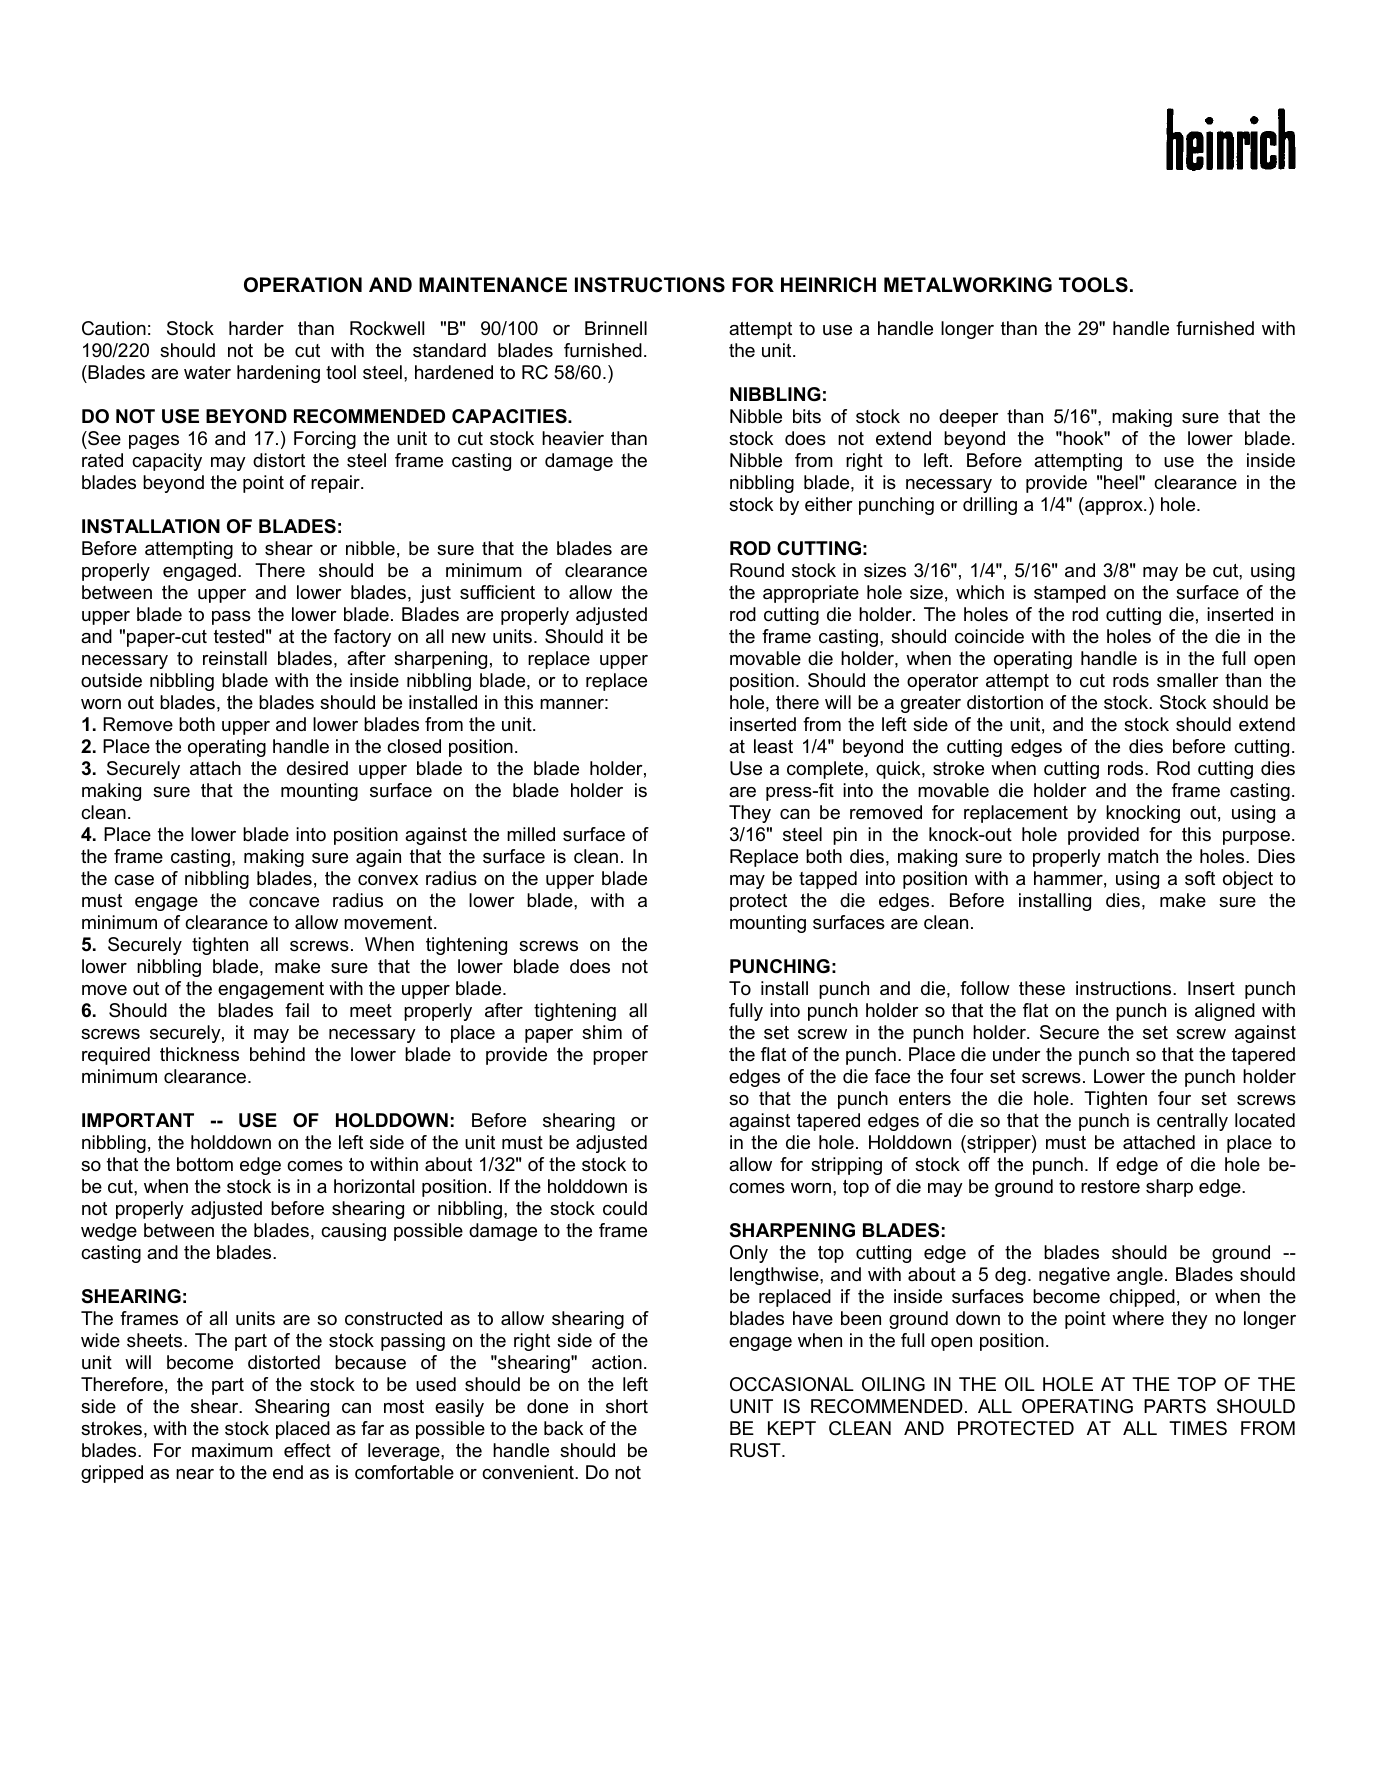  I want to click on HEINRICH, so click(828, 285).
